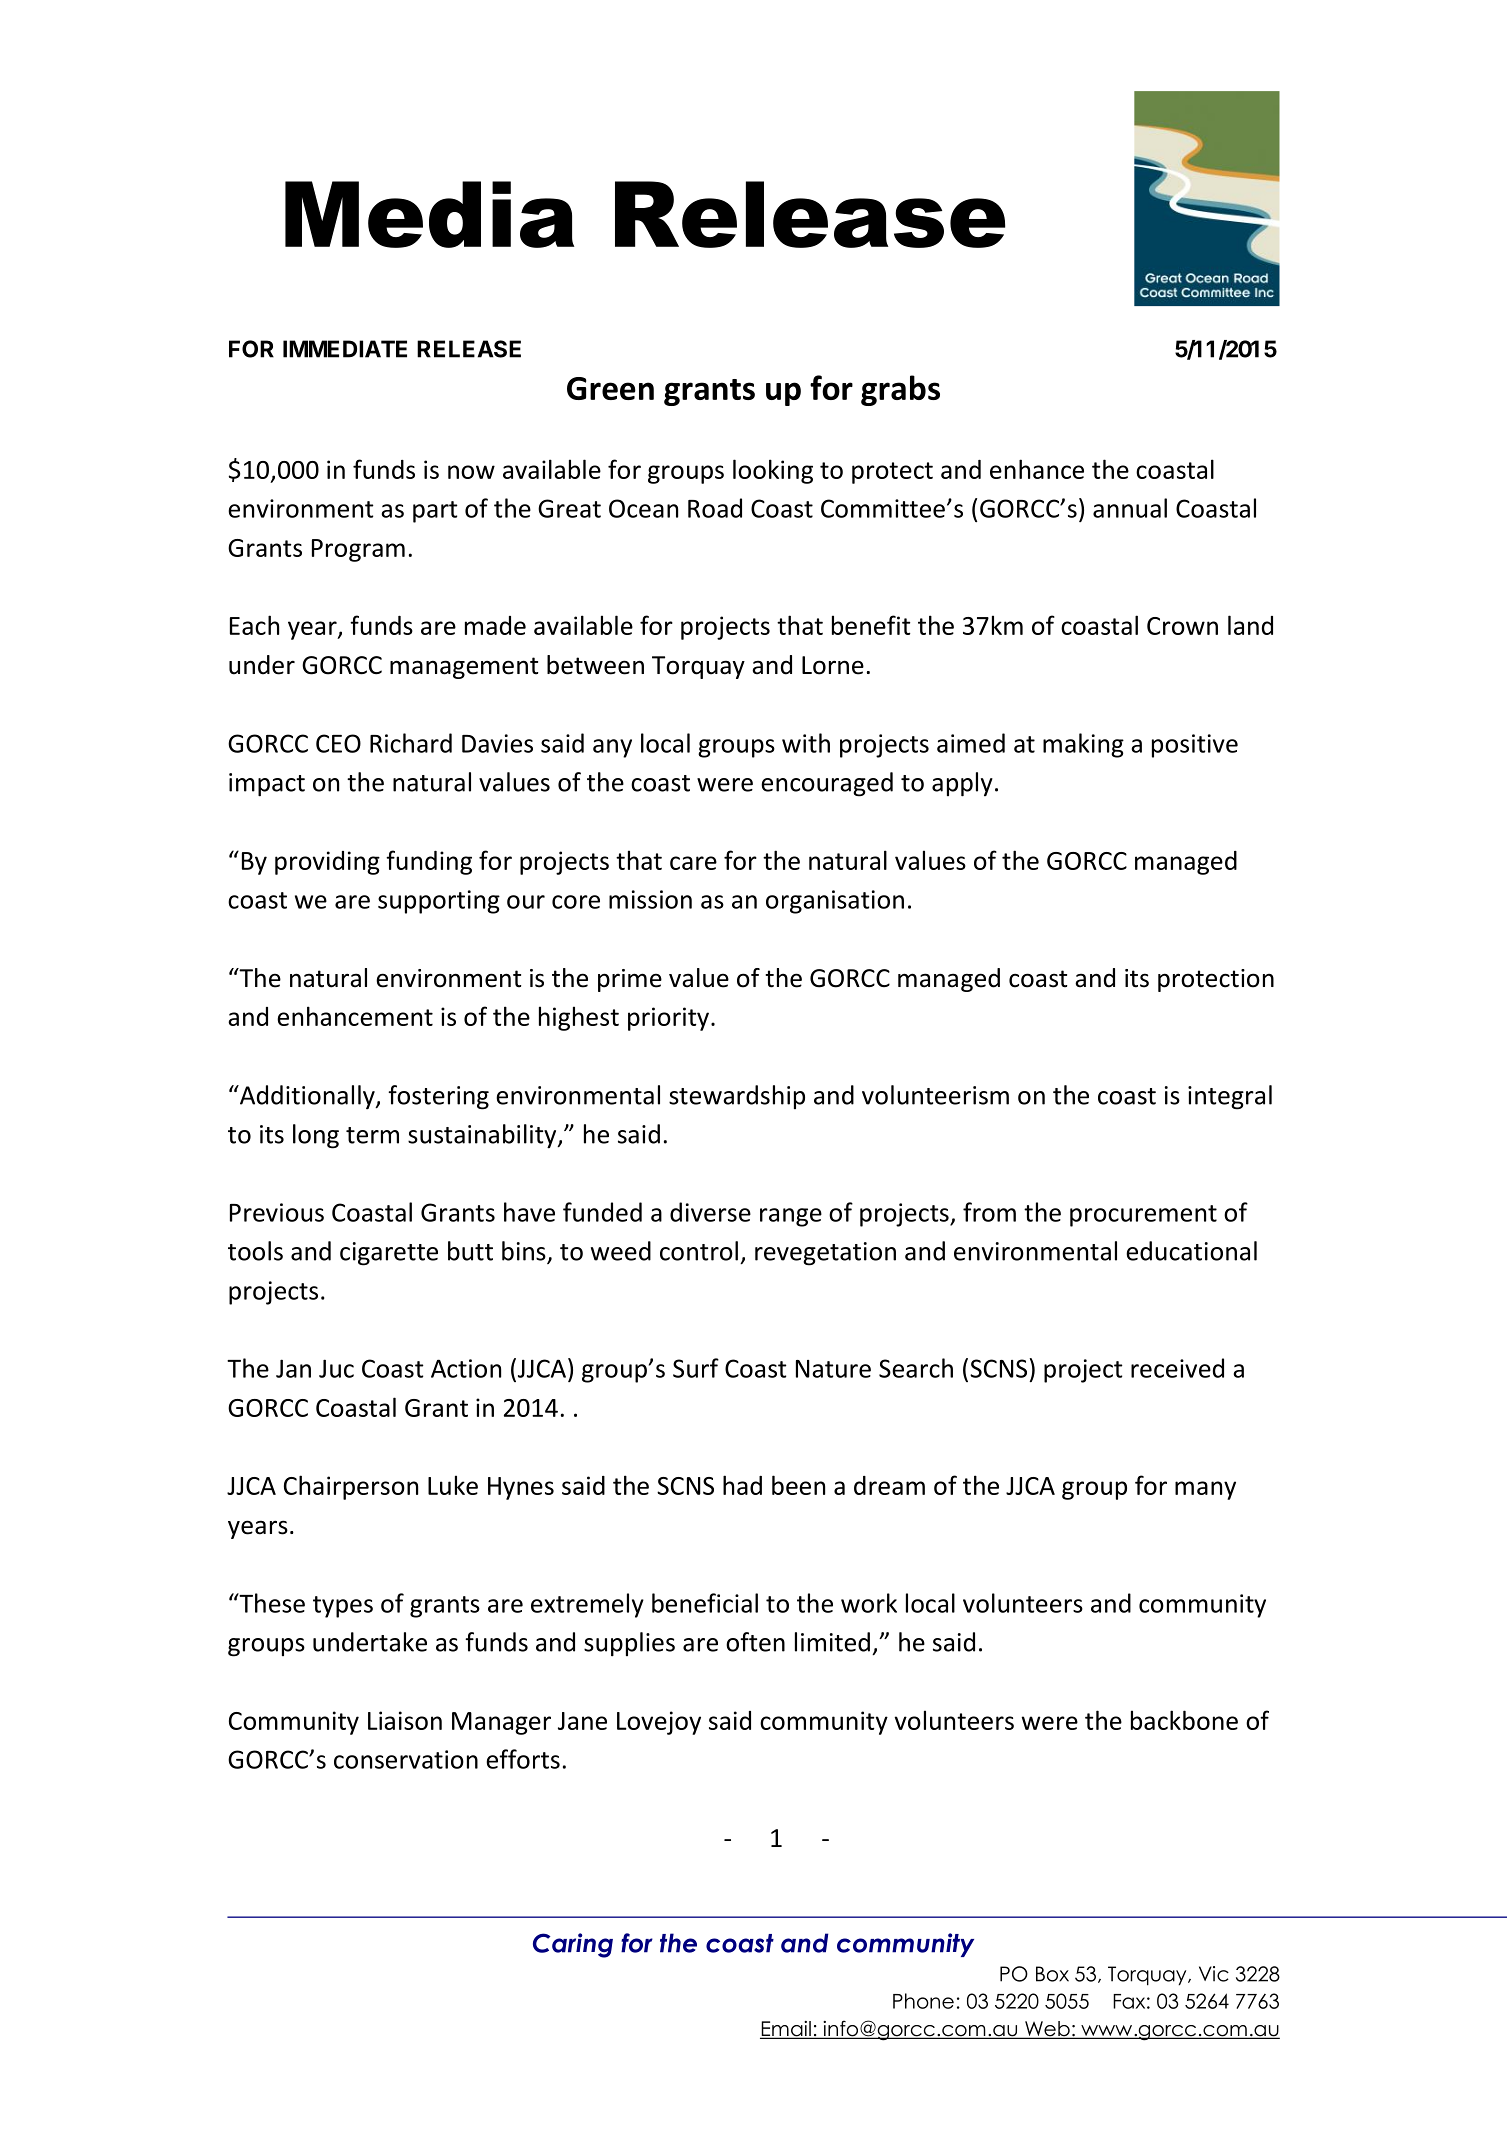 This screenshot has height=2131, width=1507. What do you see at coordinates (389, 1254) in the screenshot?
I see `cigarette` at bounding box center [389, 1254].
